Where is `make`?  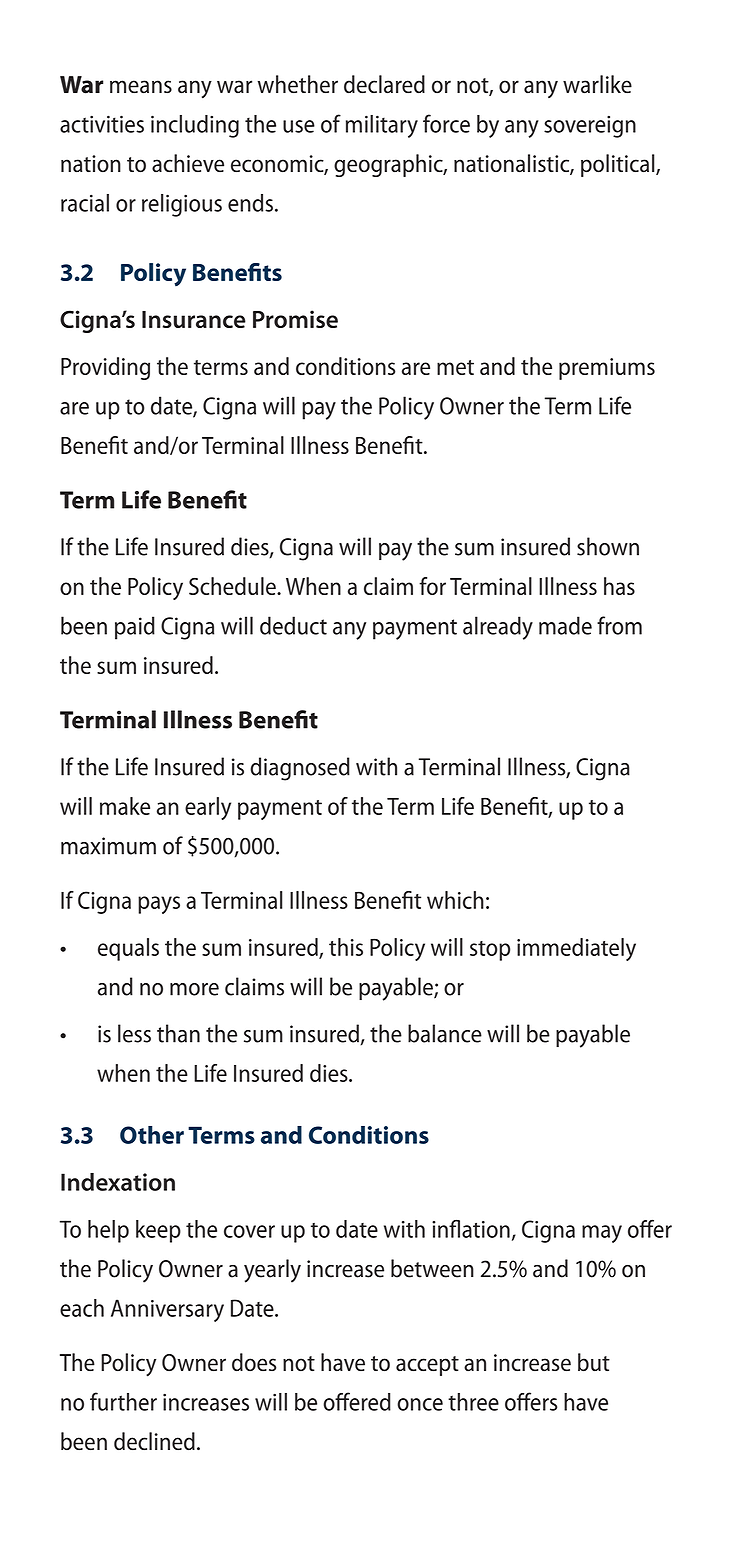 make is located at coordinates (125, 806).
